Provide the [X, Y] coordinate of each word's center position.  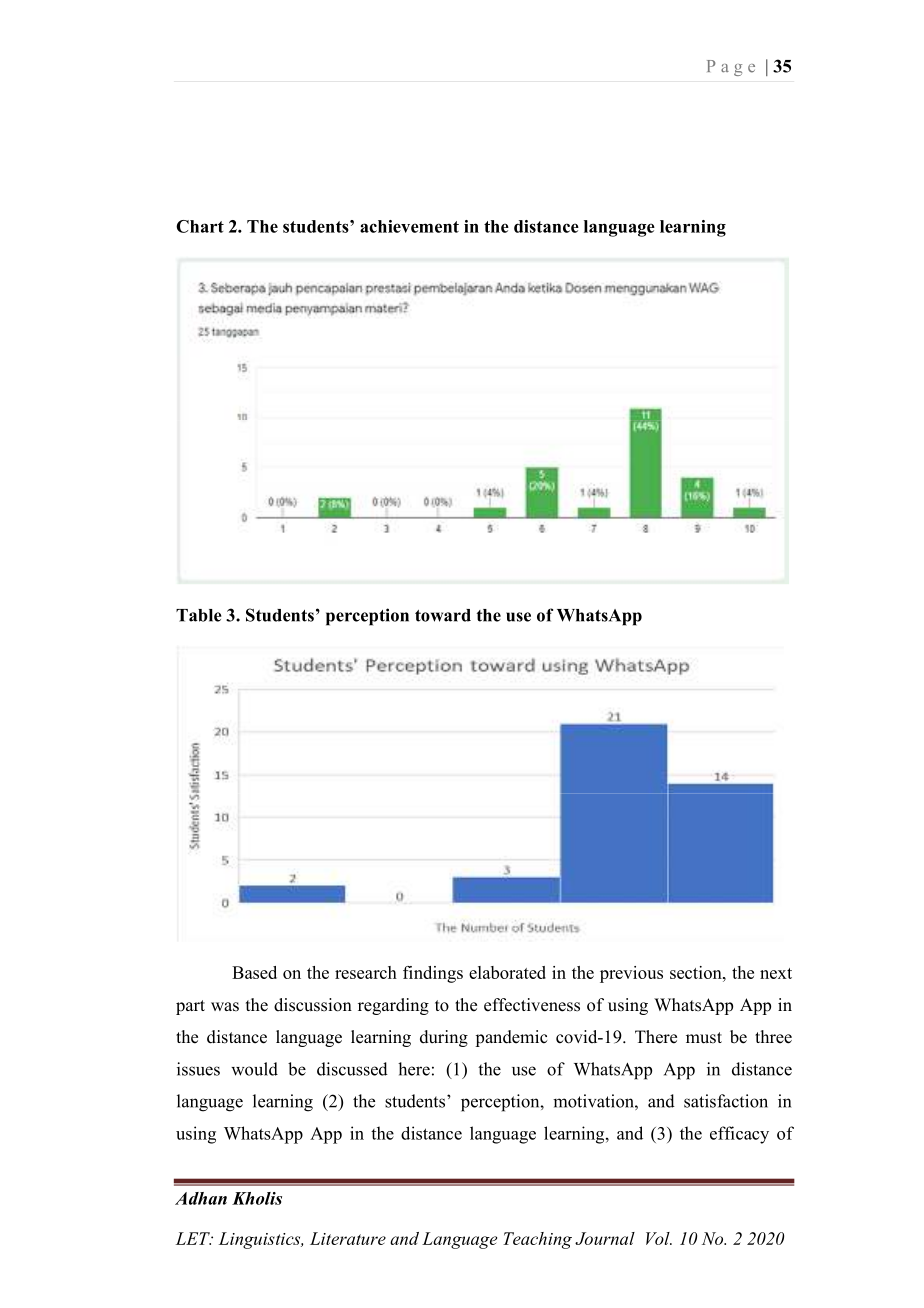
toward [443, 615]
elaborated [507, 972]
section [697, 972]
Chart [200, 226]
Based [254, 972]
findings [433, 974]
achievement [409, 226]
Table [199, 615]
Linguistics [261, 1240]
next [776, 973]
